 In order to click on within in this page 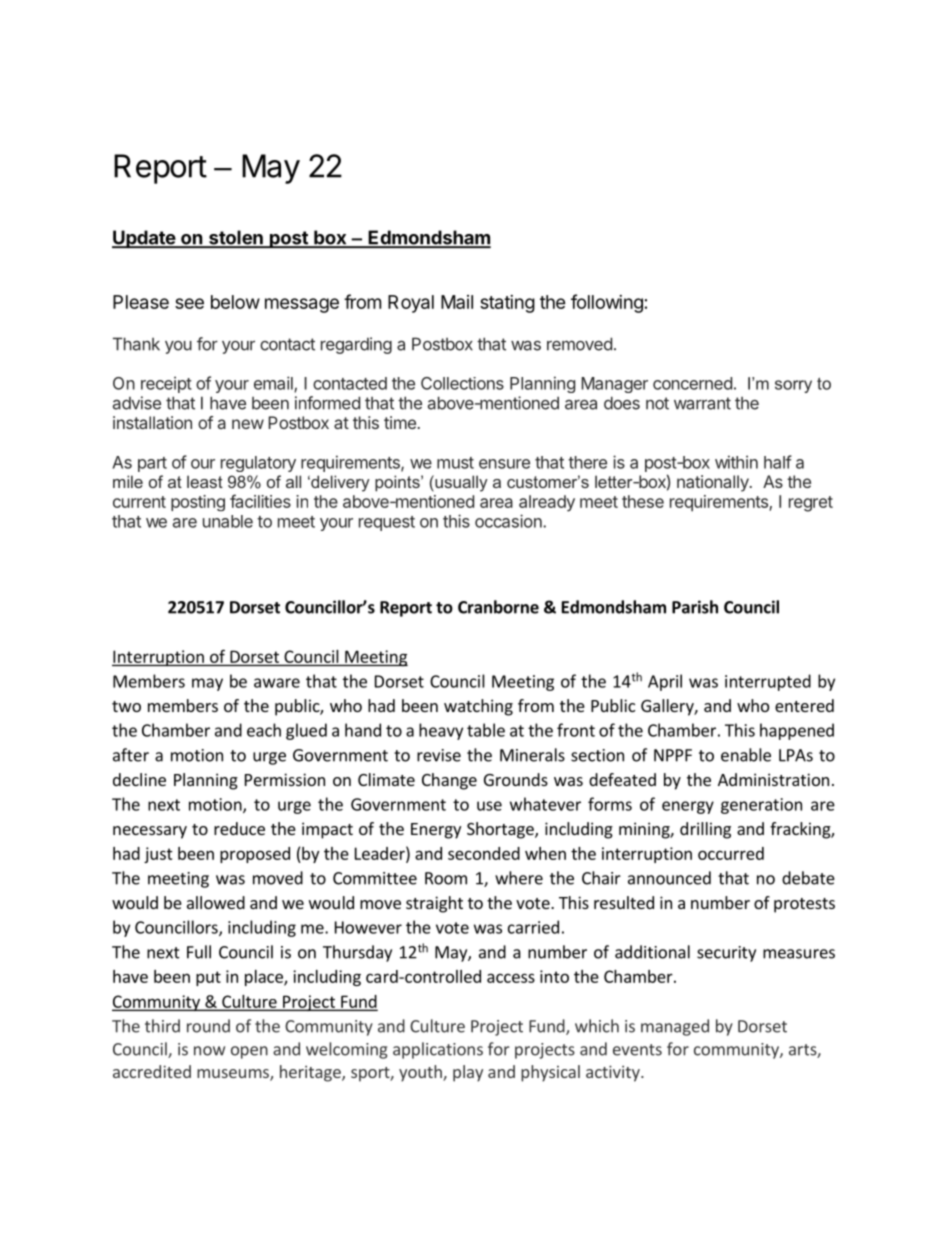, I will do `click(736, 462)`.
